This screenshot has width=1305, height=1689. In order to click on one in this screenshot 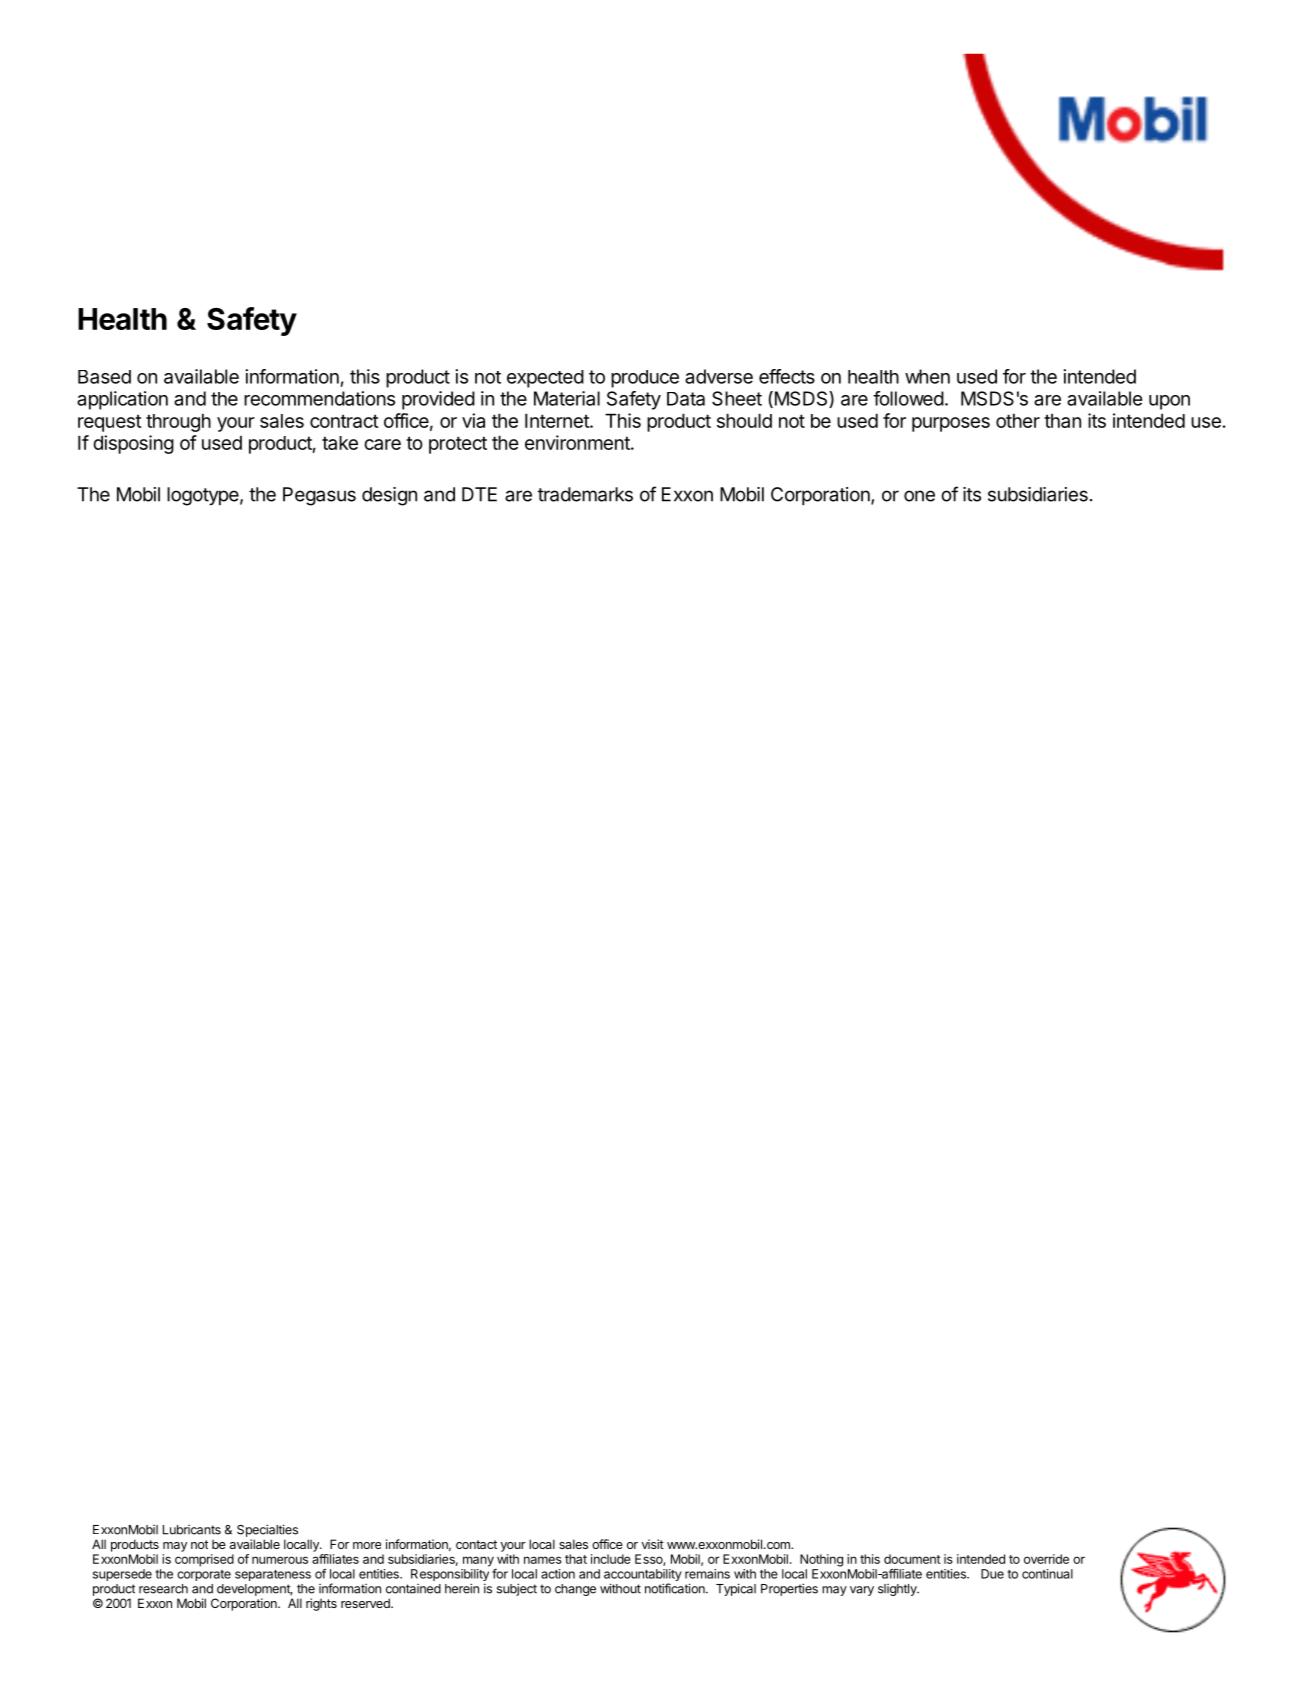, I will do `click(919, 496)`.
